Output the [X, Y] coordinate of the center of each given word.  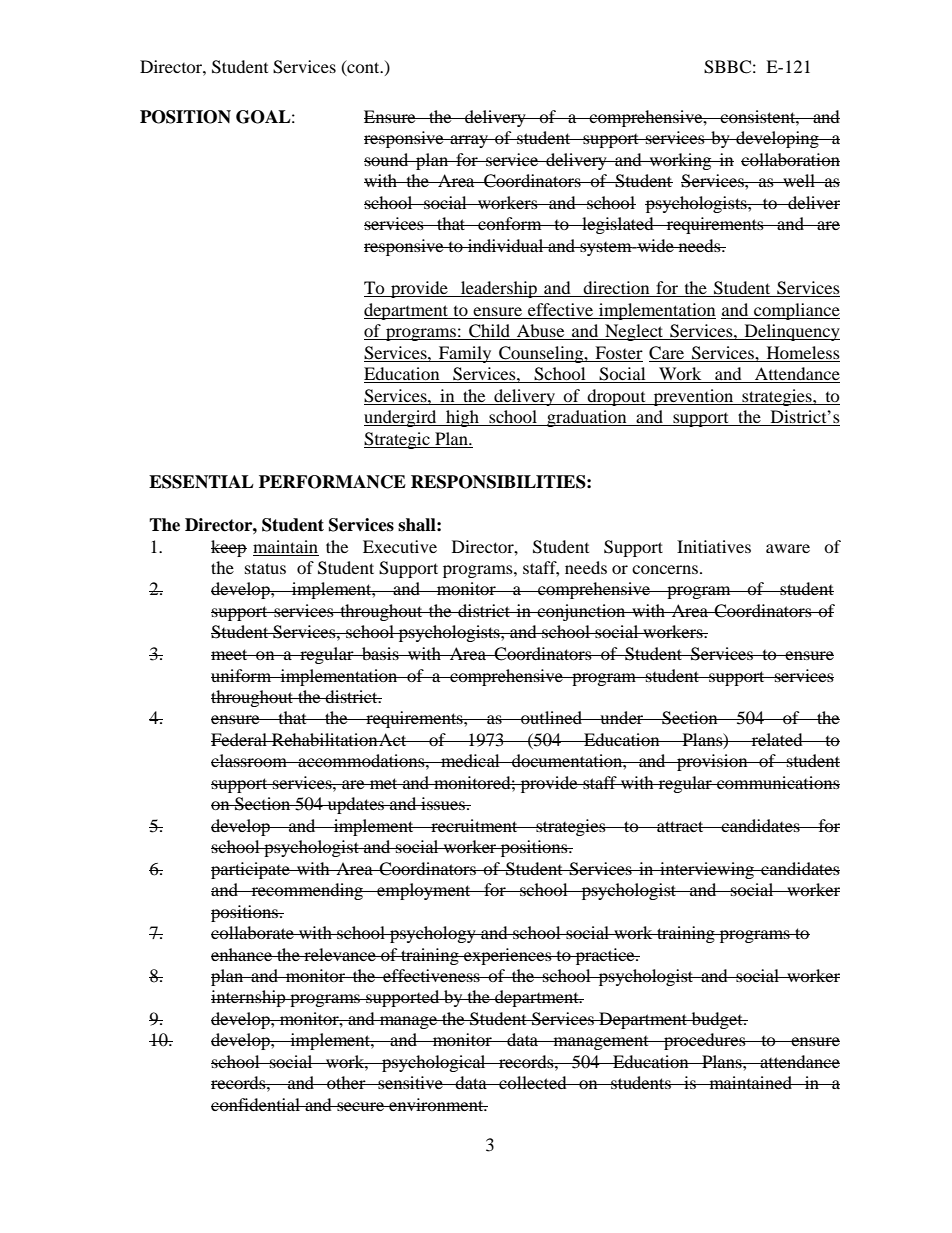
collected [533, 1082]
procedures [705, 1041]
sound [387, 159]
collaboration [790, 159]
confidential [256, 1104]
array [469, 141]
